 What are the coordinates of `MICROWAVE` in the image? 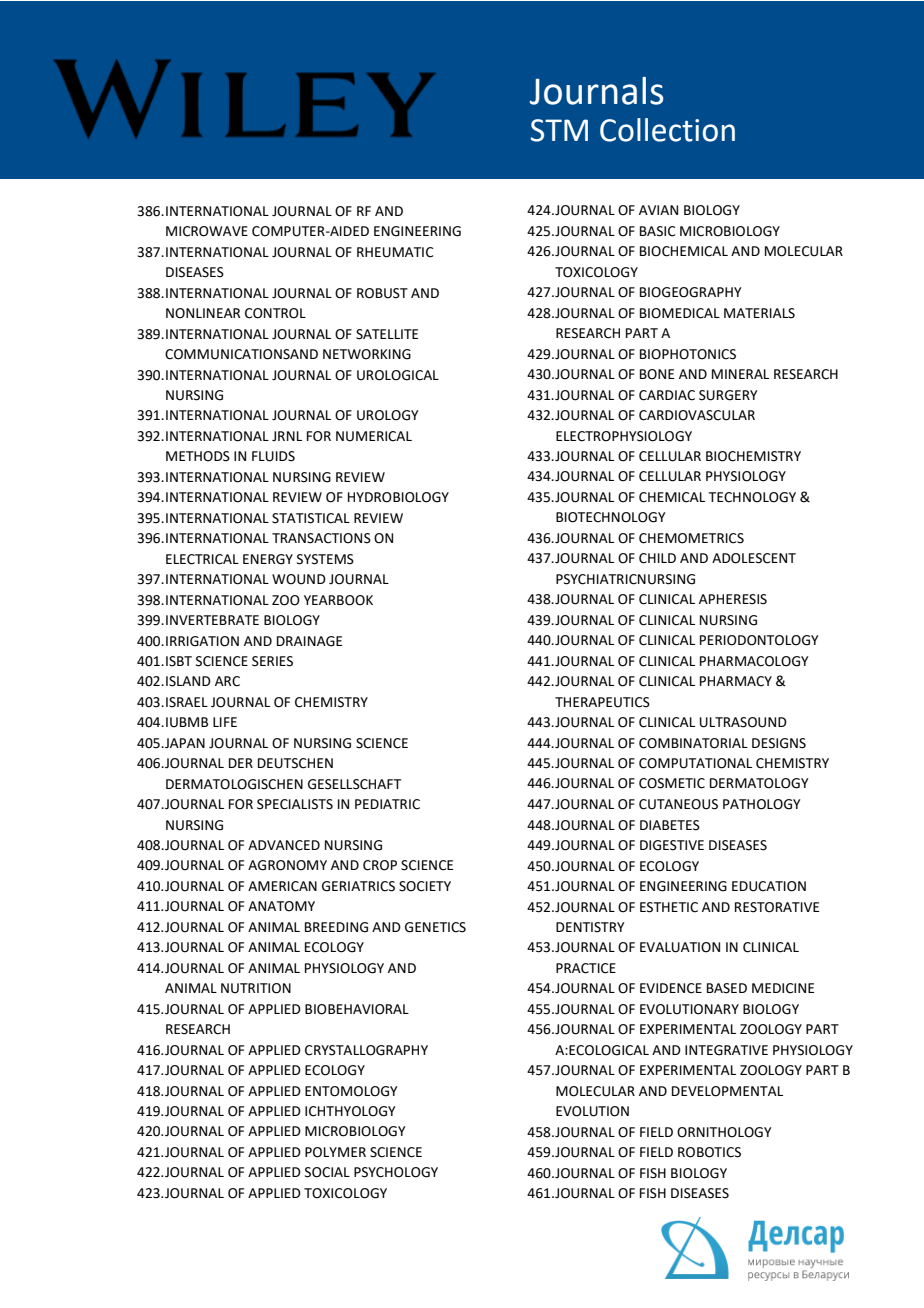 It's located at (207, 231).
